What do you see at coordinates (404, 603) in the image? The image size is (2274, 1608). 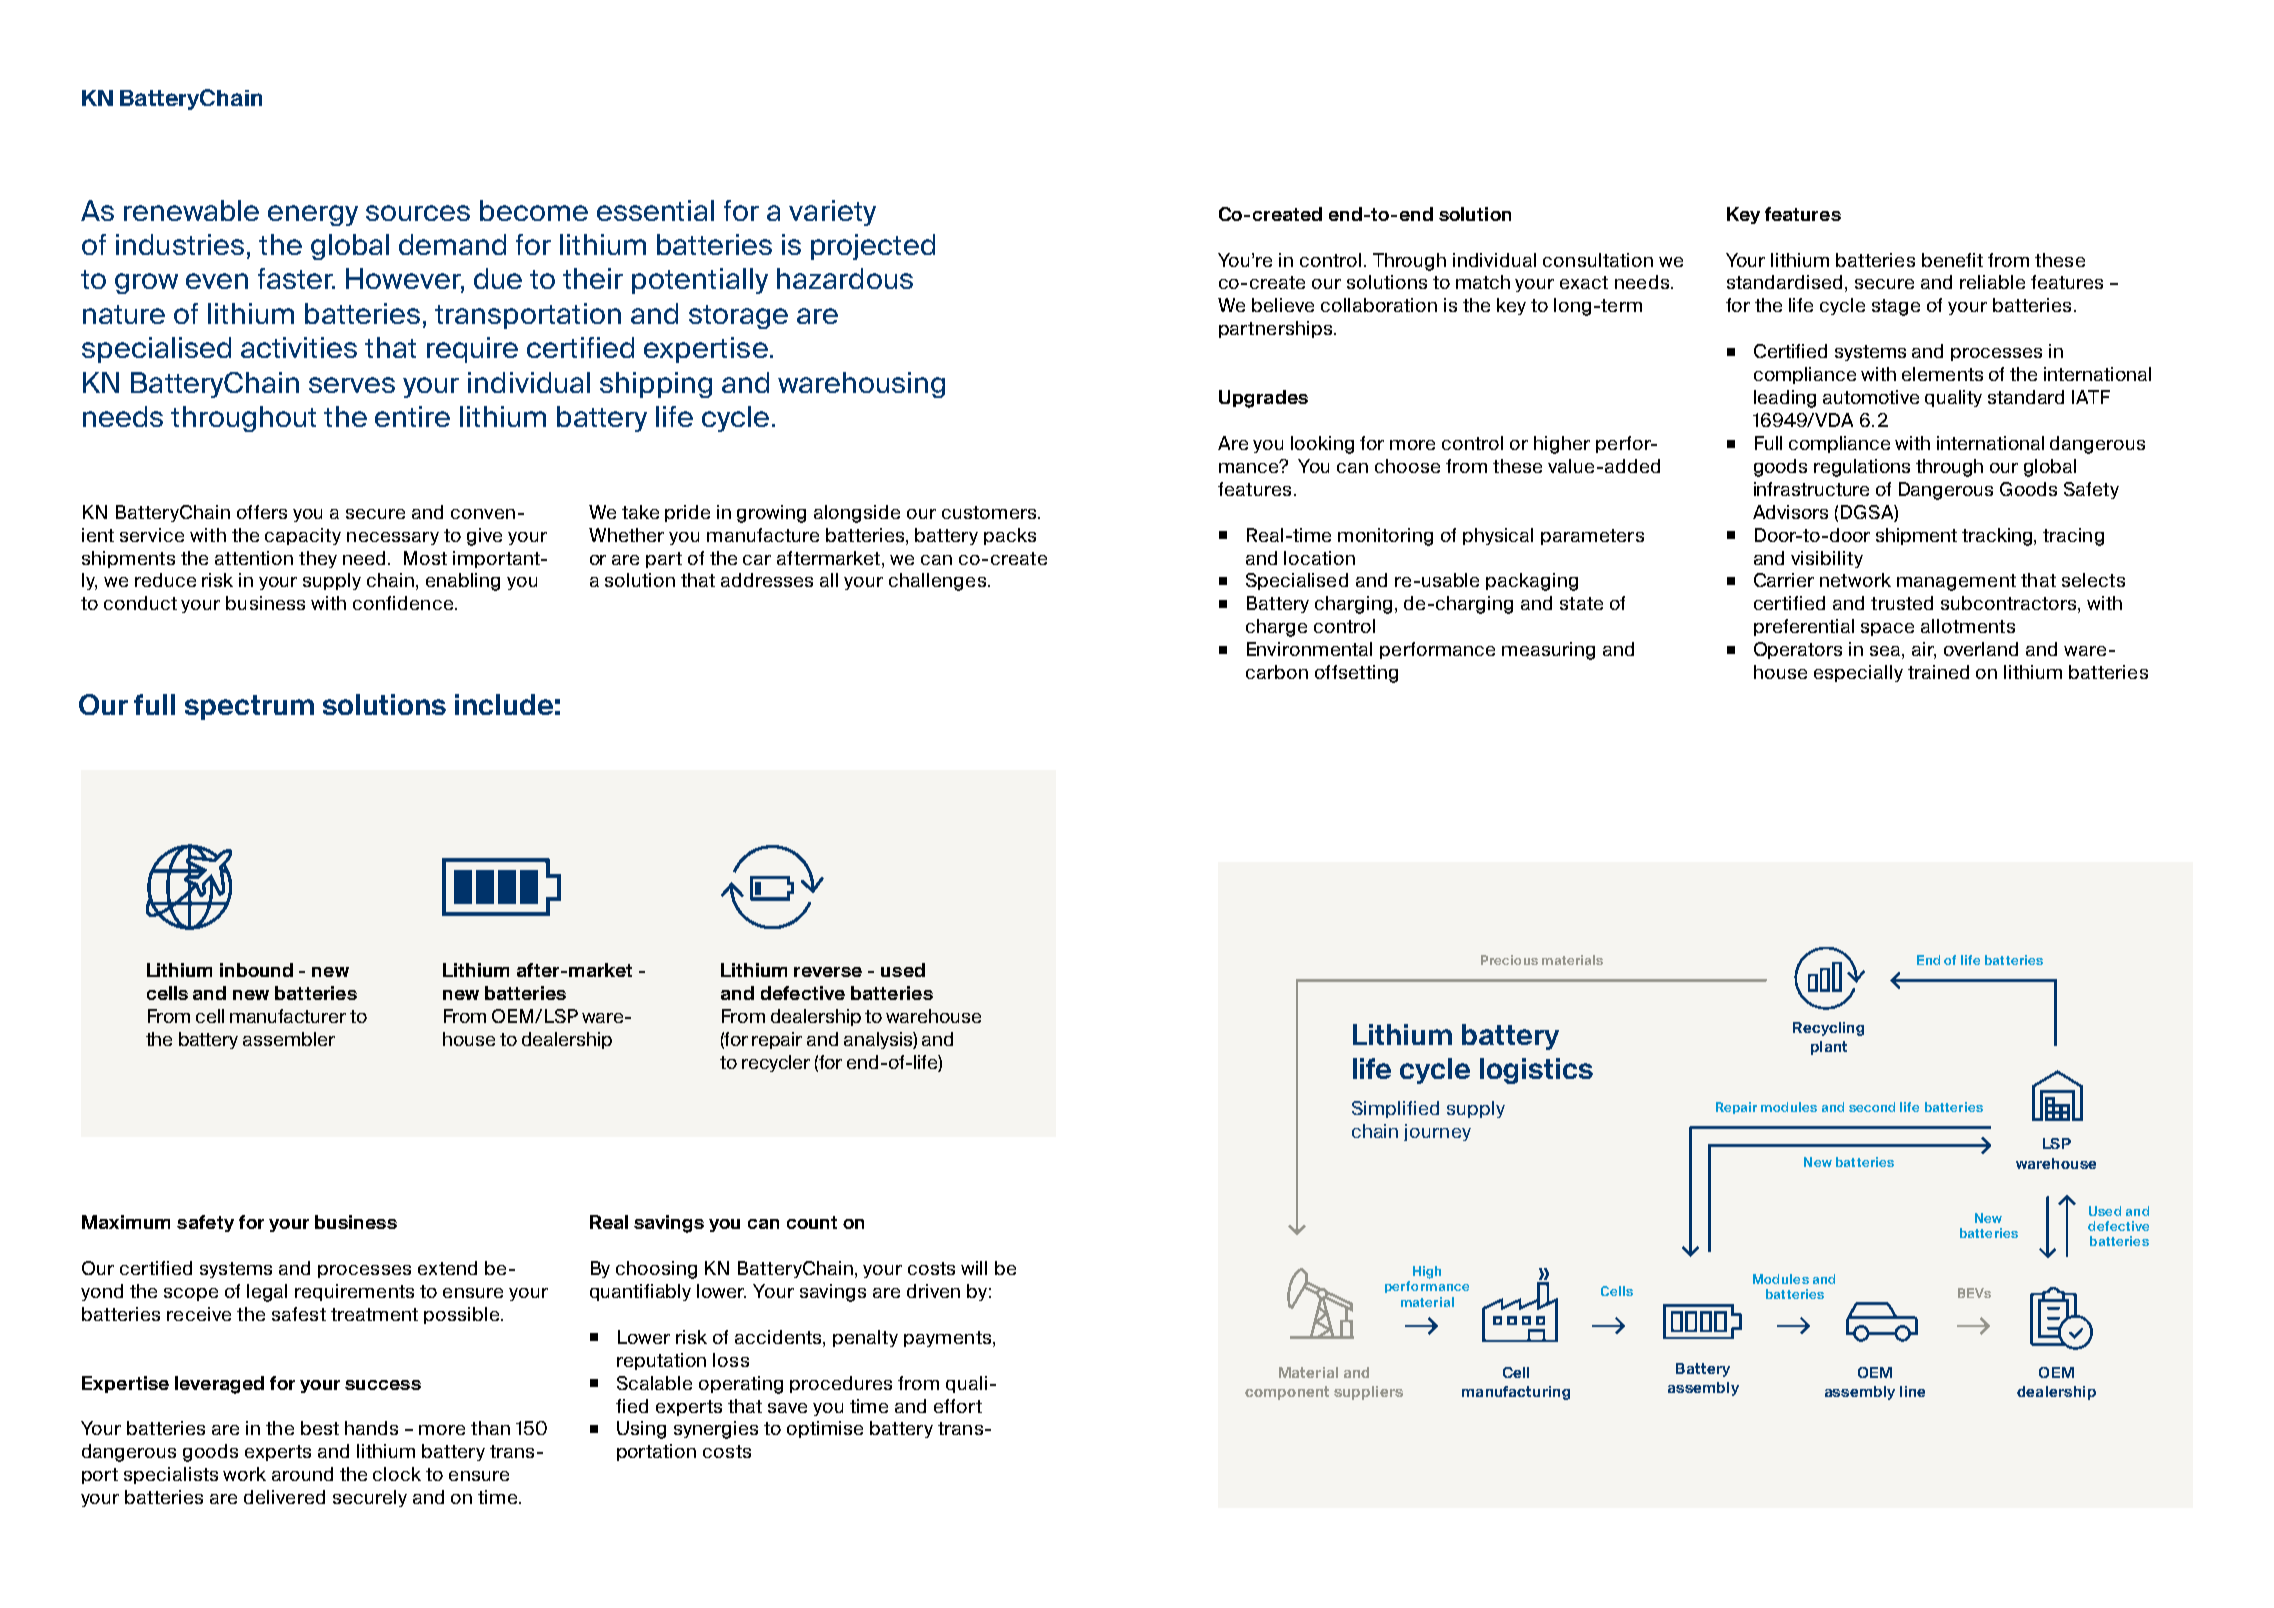 I see `confidence` at bounding box center [404, 603].
